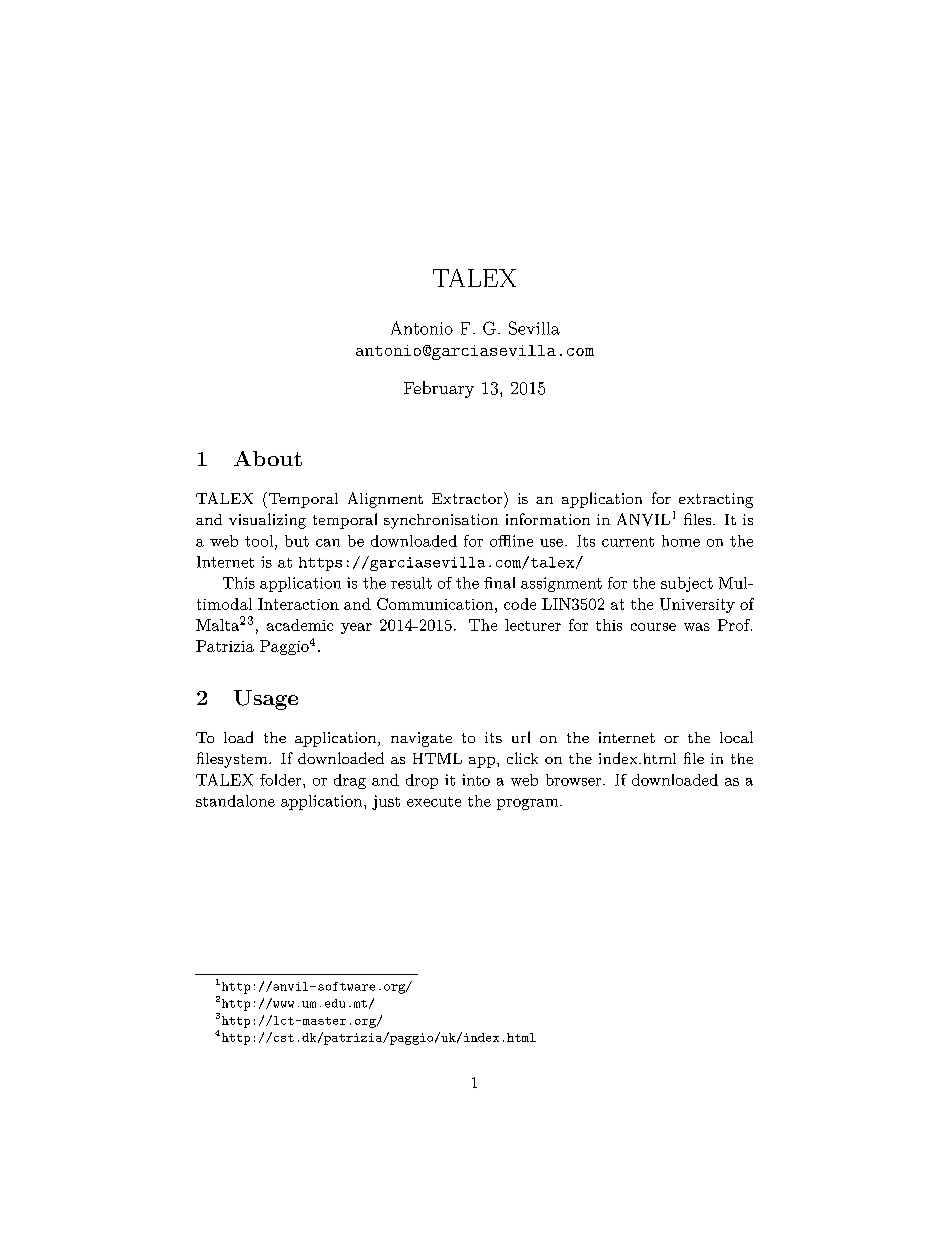 The width and height of the image is (952, 1233). Describe the element at coordinates (282, 780) in the image. I see `folder` at that location.
